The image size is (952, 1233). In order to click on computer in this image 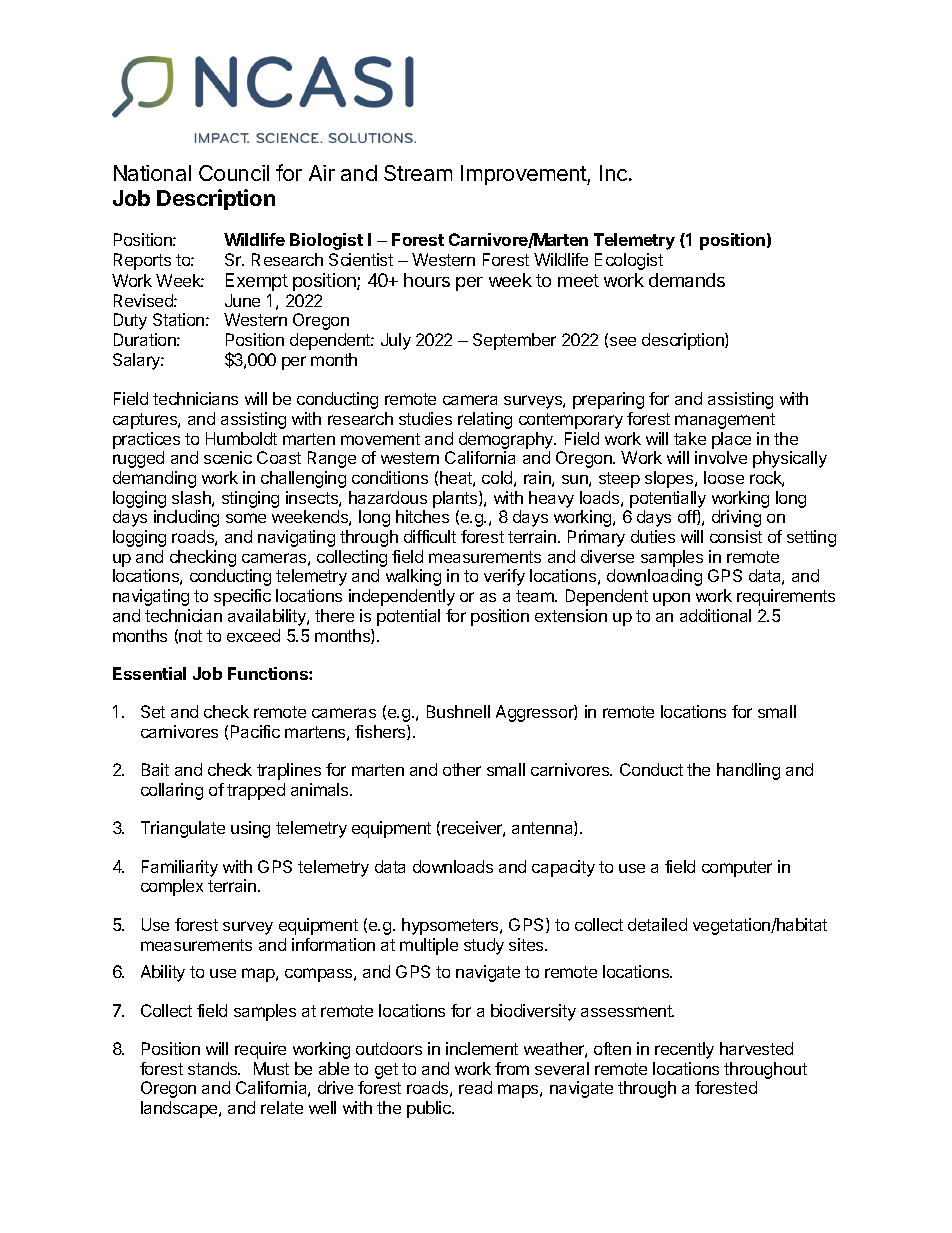, I will do `click(737, 869)`.
